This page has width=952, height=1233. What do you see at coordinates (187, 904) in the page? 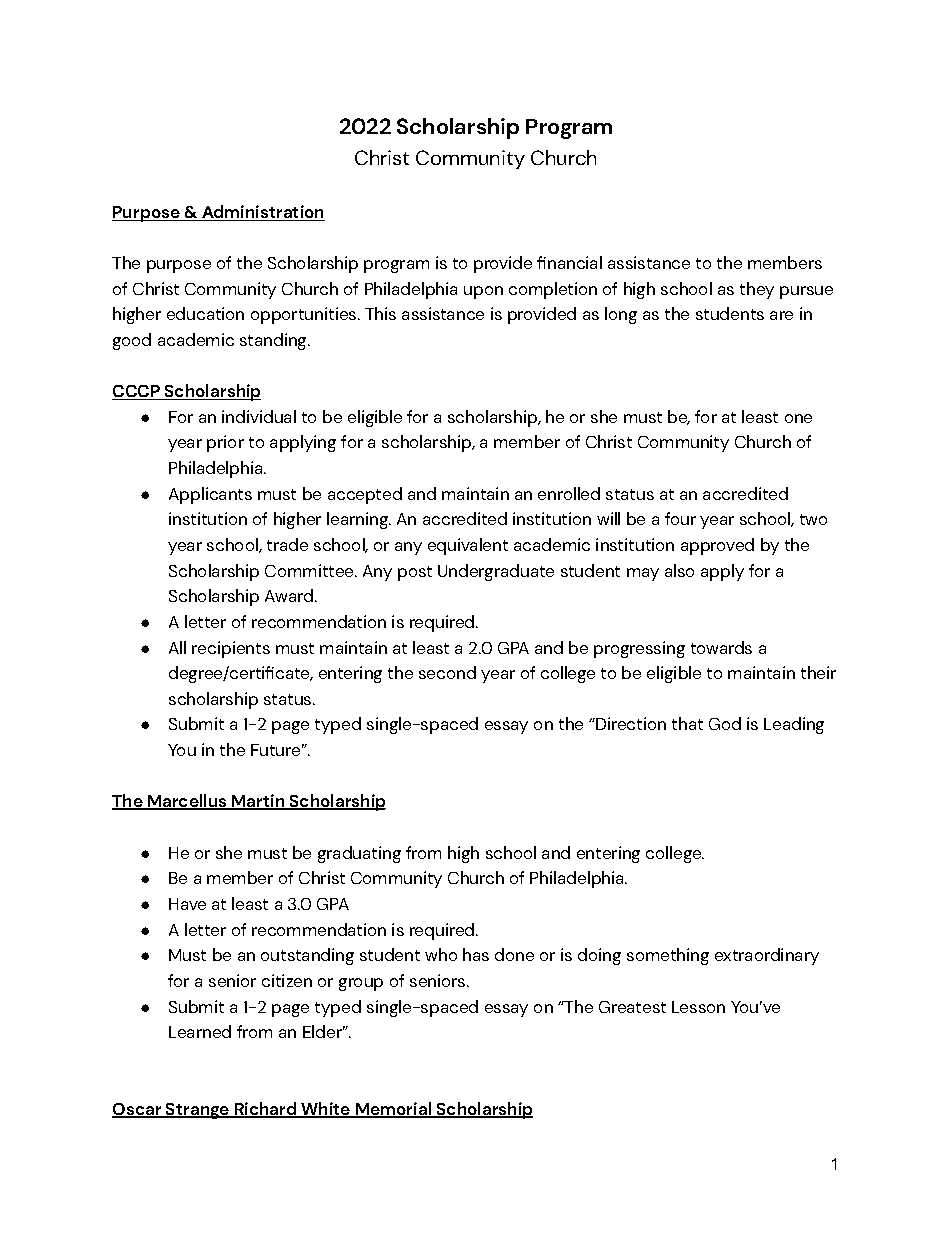
I see `Have` at bounding box center [187, 904].
